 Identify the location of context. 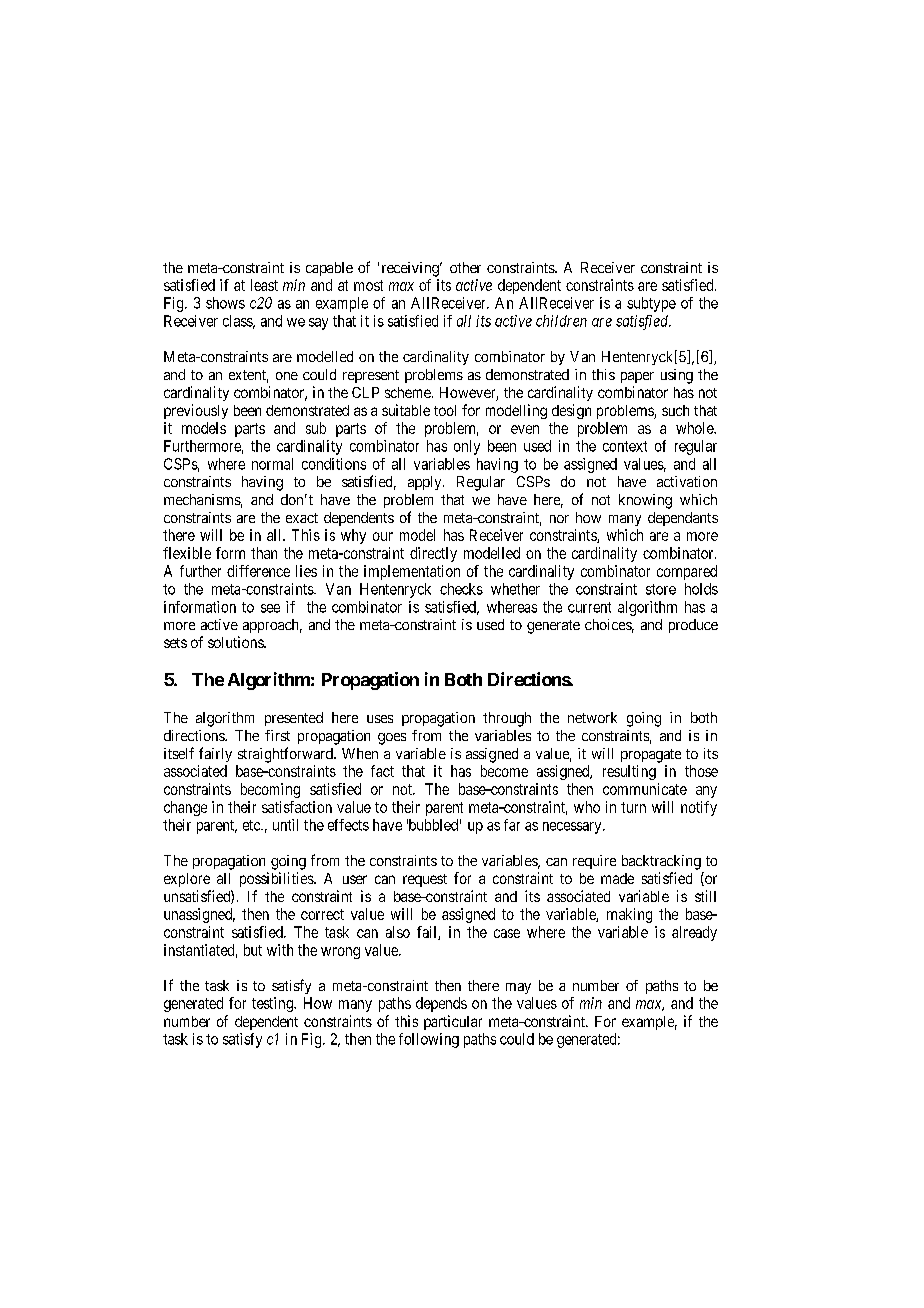
(625, 446).
